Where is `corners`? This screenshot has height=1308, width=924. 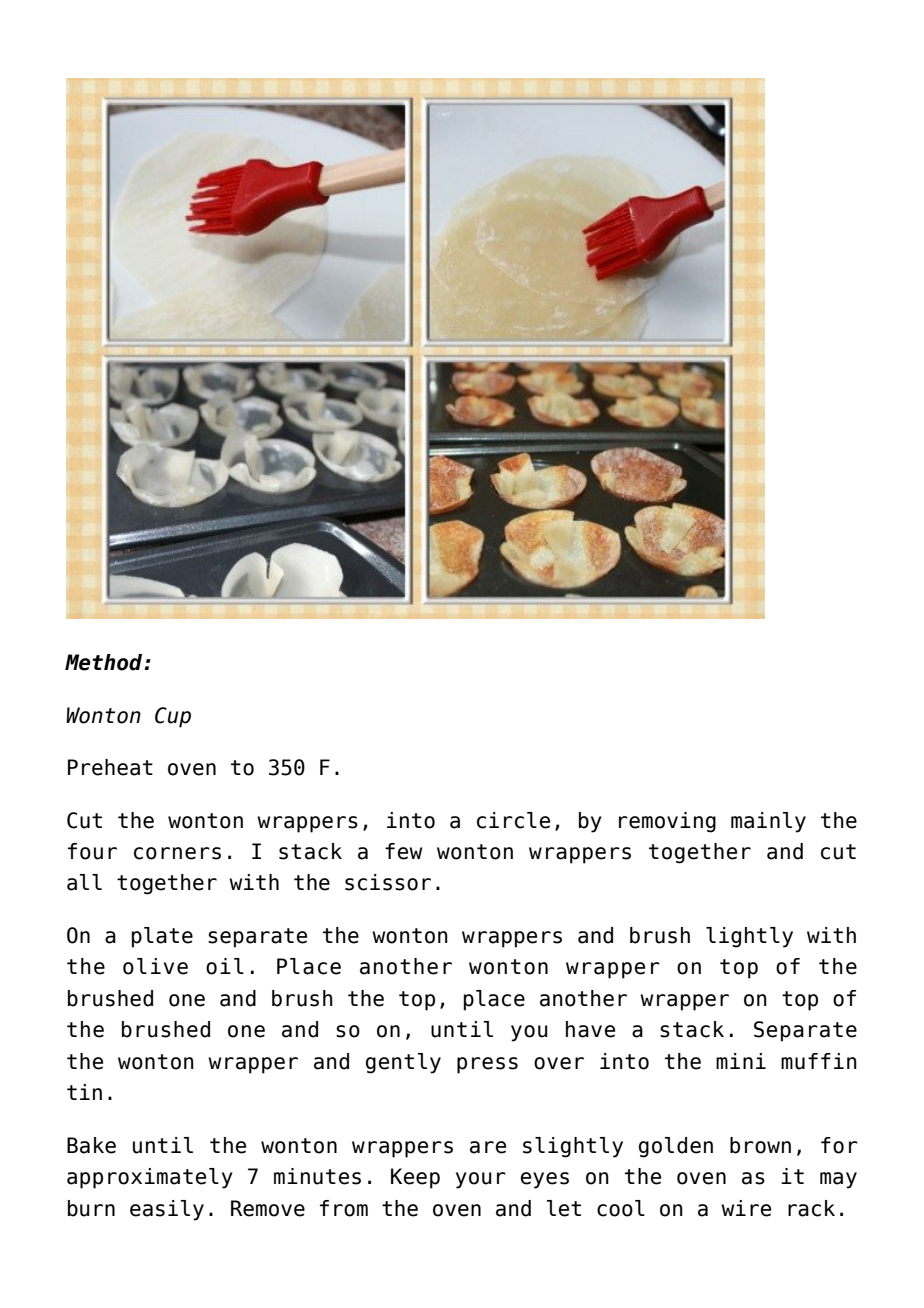
corners is located at coordinates (177, 853).
